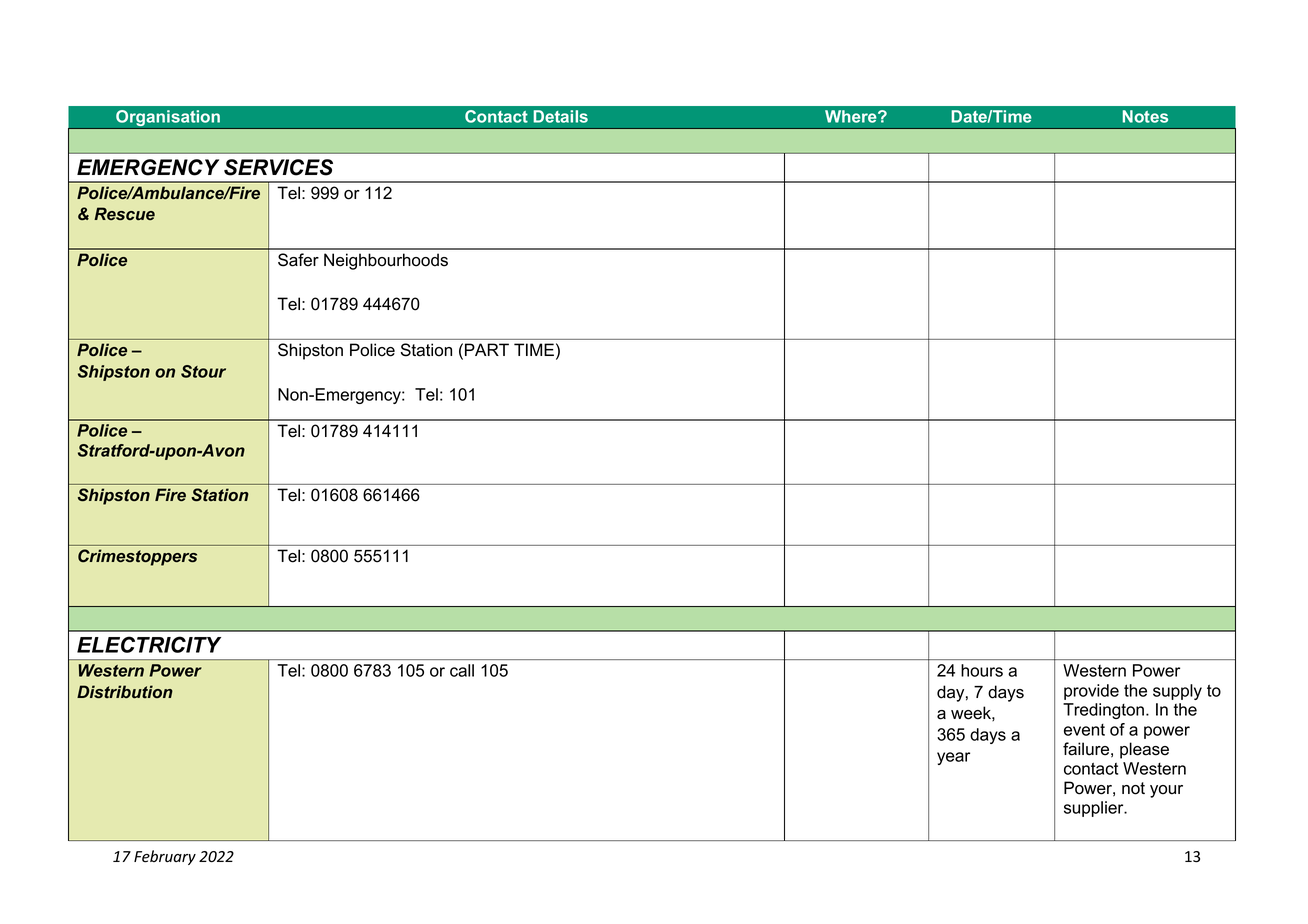 The image size is (1308, 924). Describe the element at coordinates (165, 857) in the screenshot. I see `February` at that location.
